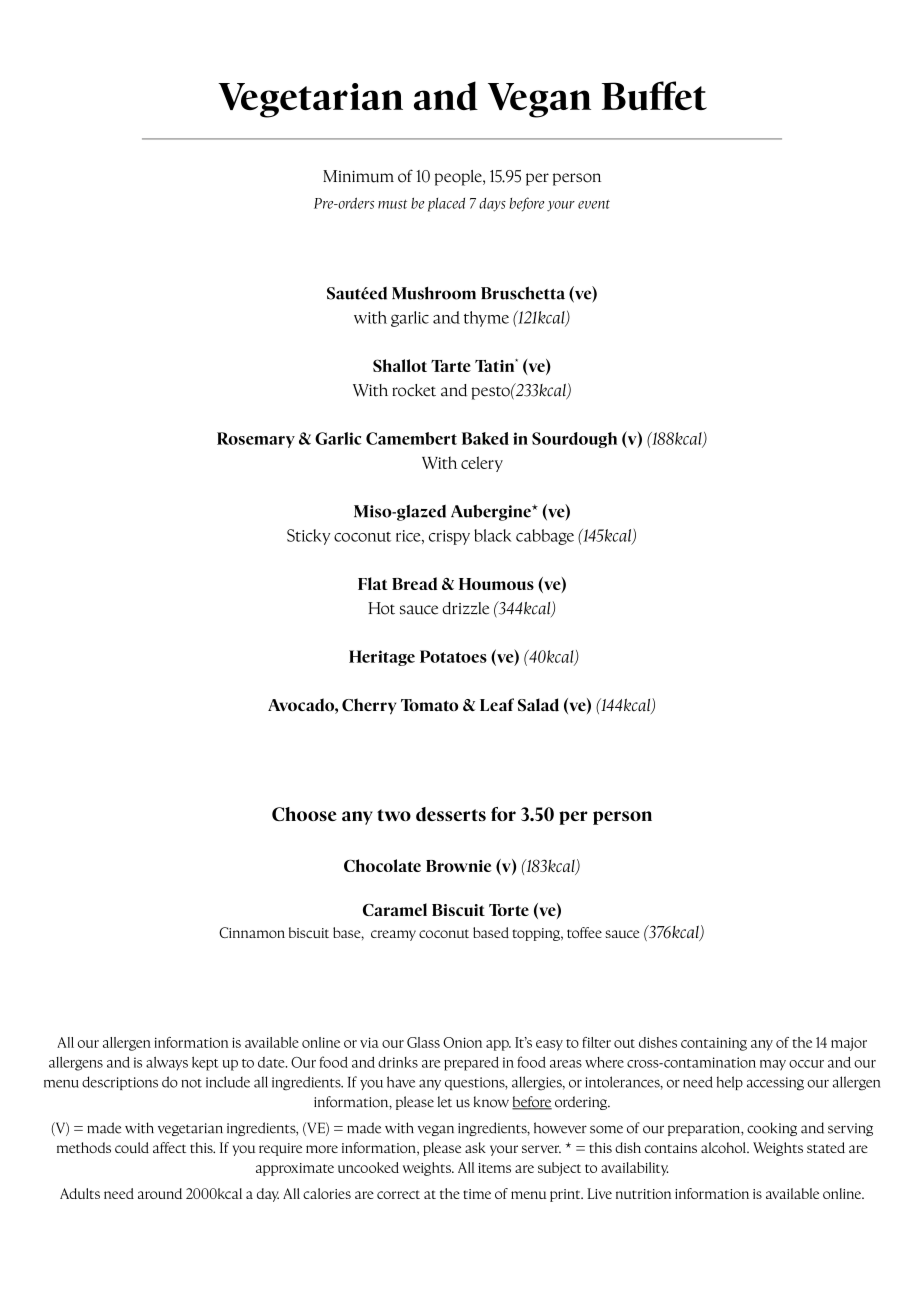  What do you see at coordinates (458, 866) in the screenshot?
I see `Brownie` at bounding box center [458, 866].
